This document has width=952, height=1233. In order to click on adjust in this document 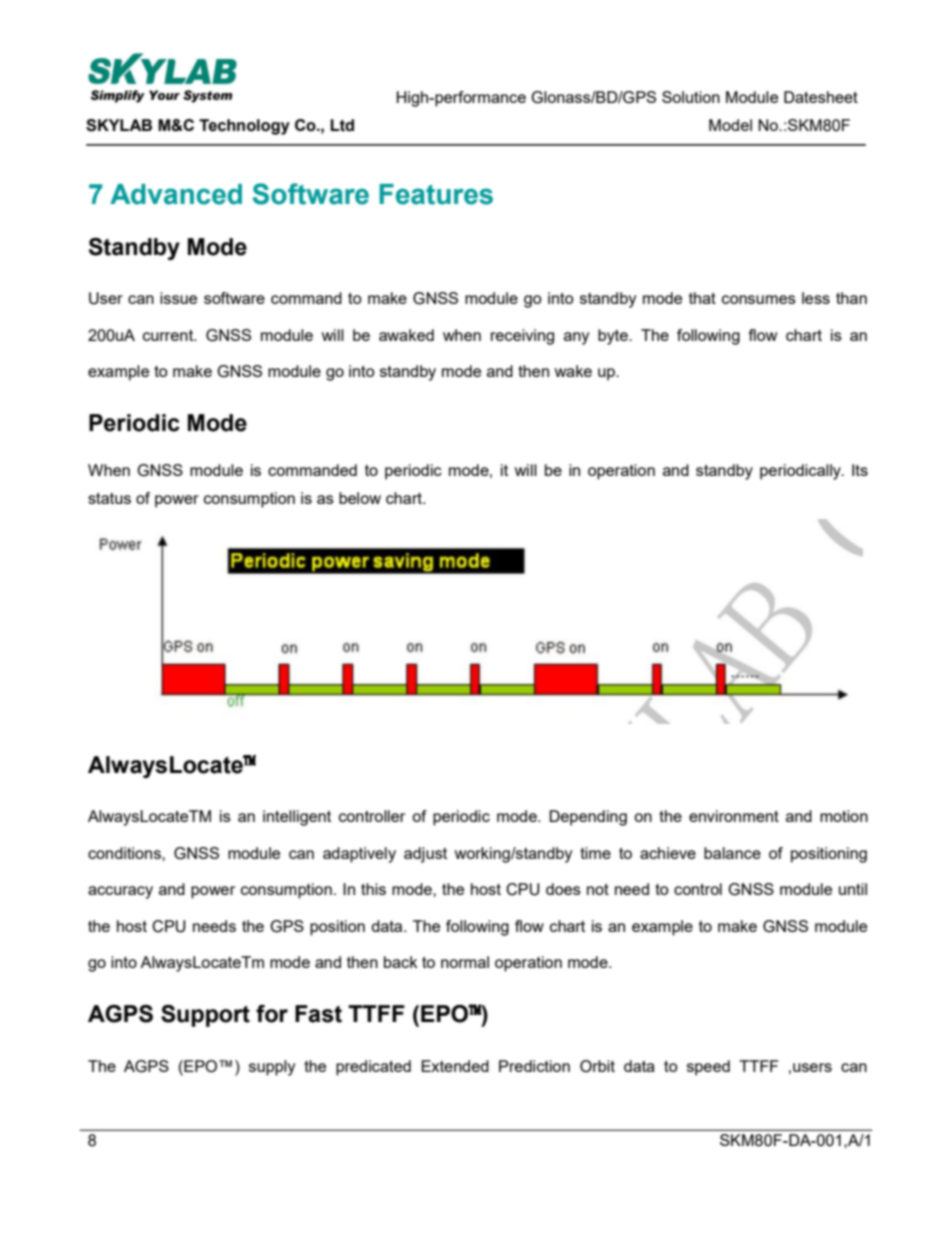, I will do `click(425, 855)`.
